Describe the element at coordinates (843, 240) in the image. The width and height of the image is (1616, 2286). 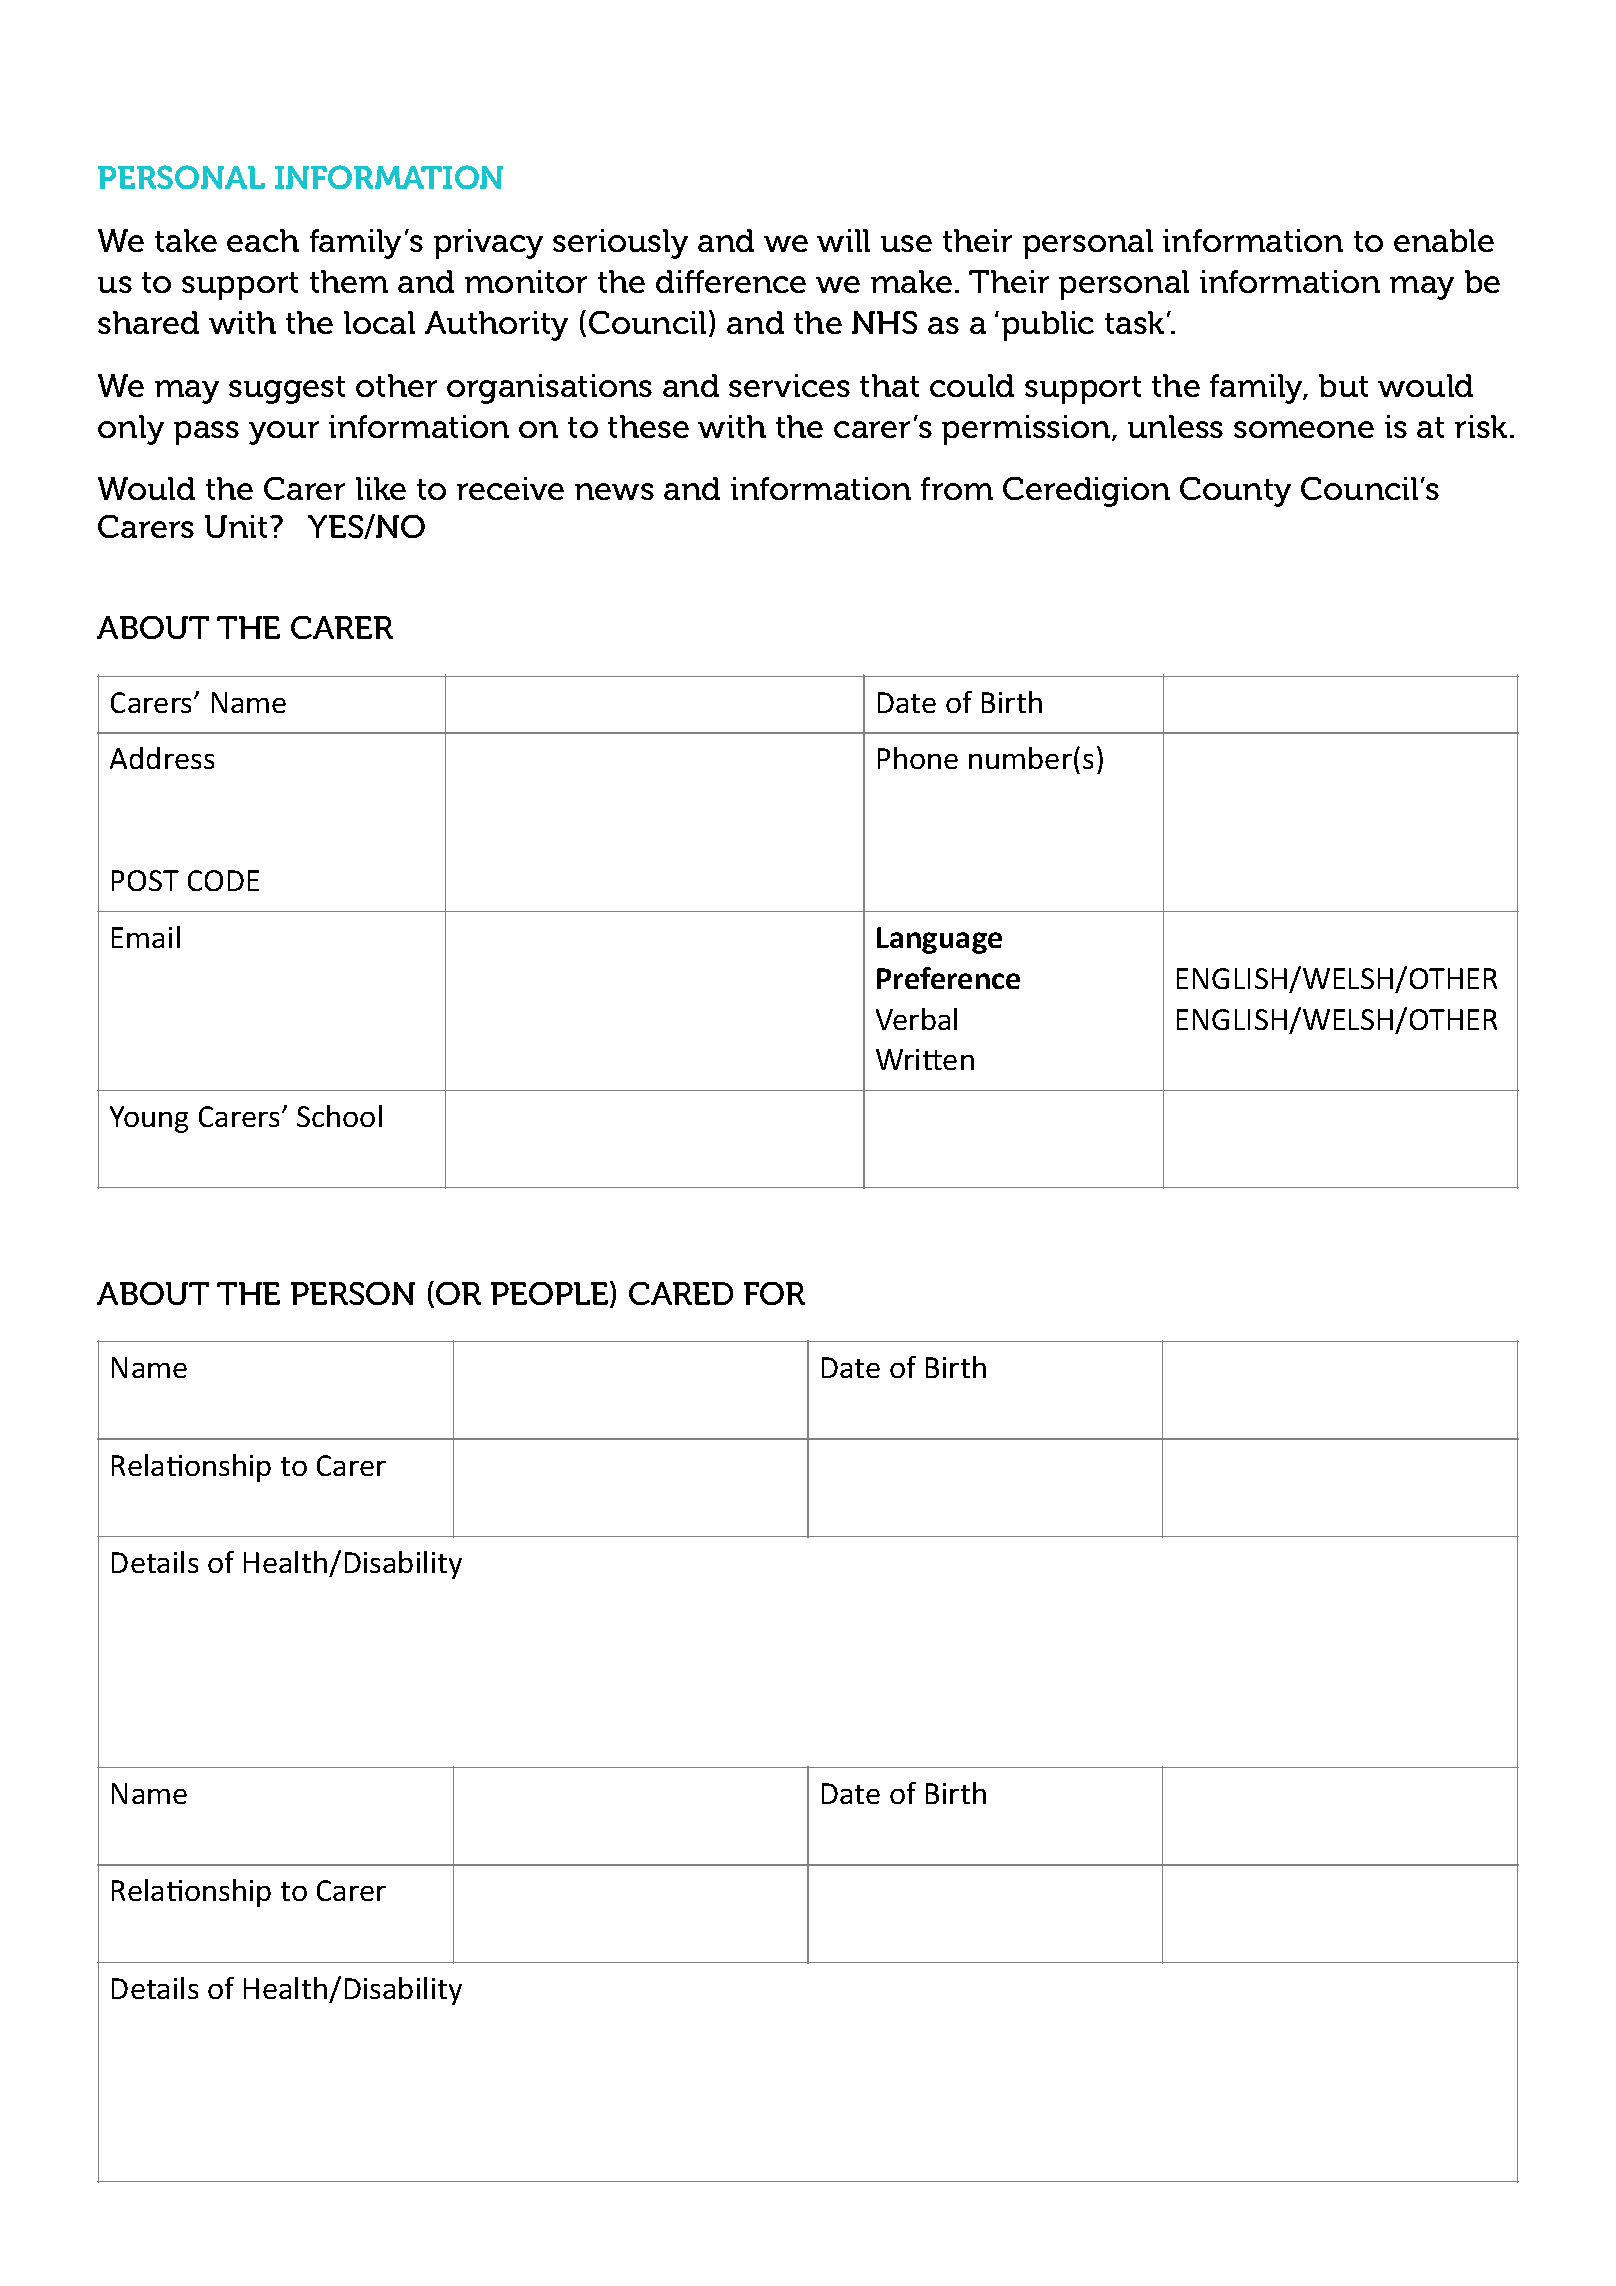
I see `will` at that location.
